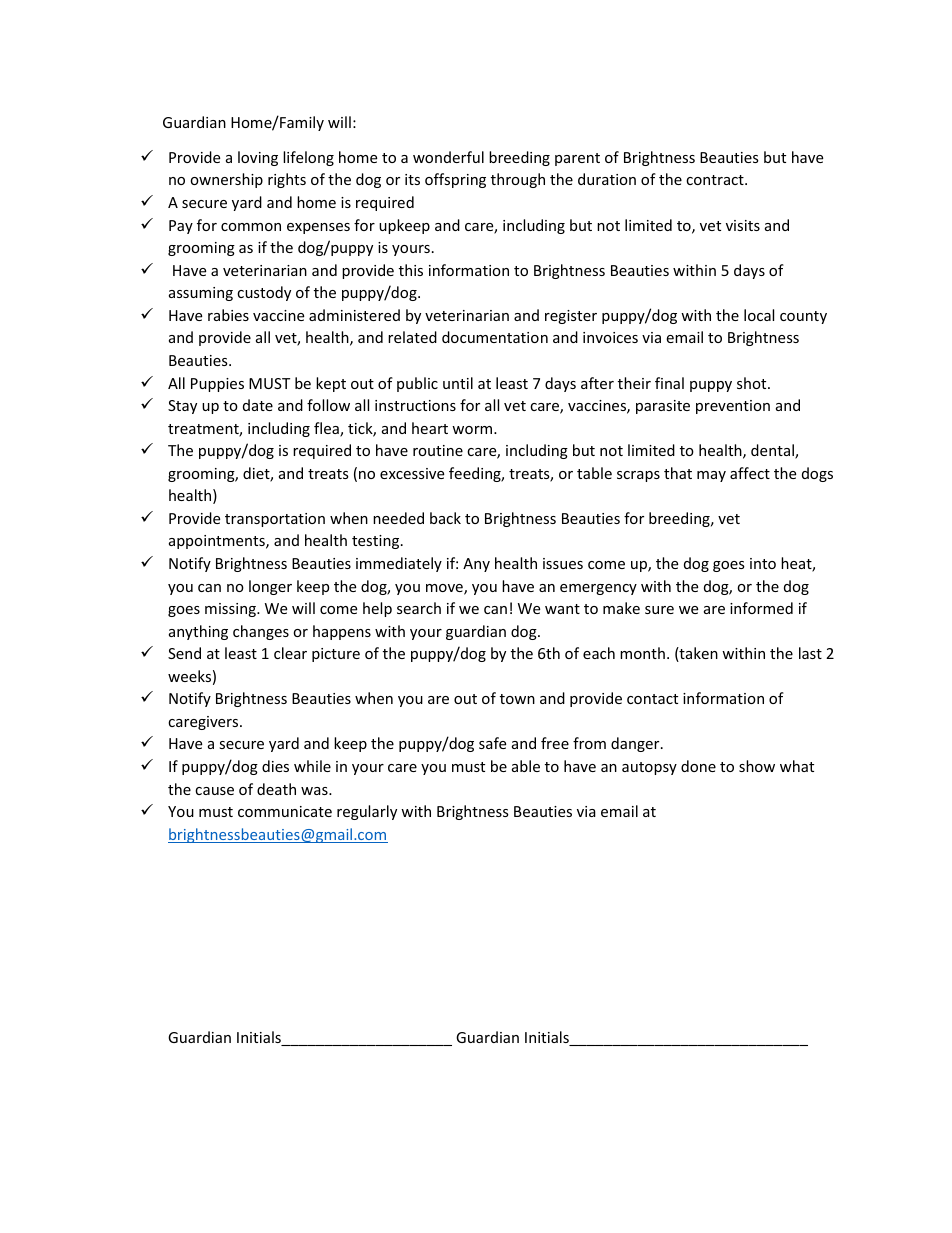 The height and width of the document is (1233, 952). I want to click on through, so click(518, 180).
